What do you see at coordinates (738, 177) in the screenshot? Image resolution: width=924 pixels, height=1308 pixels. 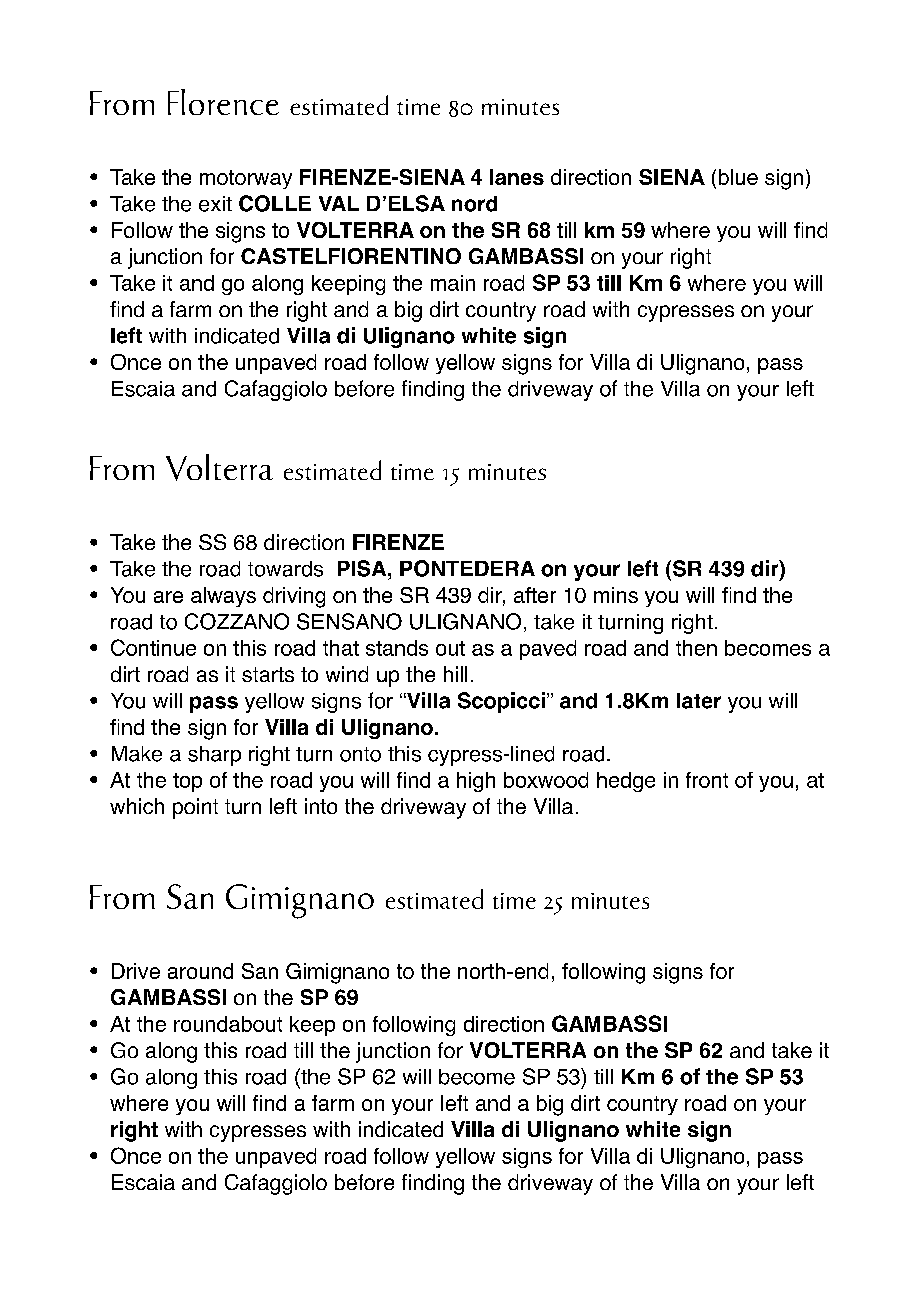 I see `blue` at bounding box center [738, 177].
